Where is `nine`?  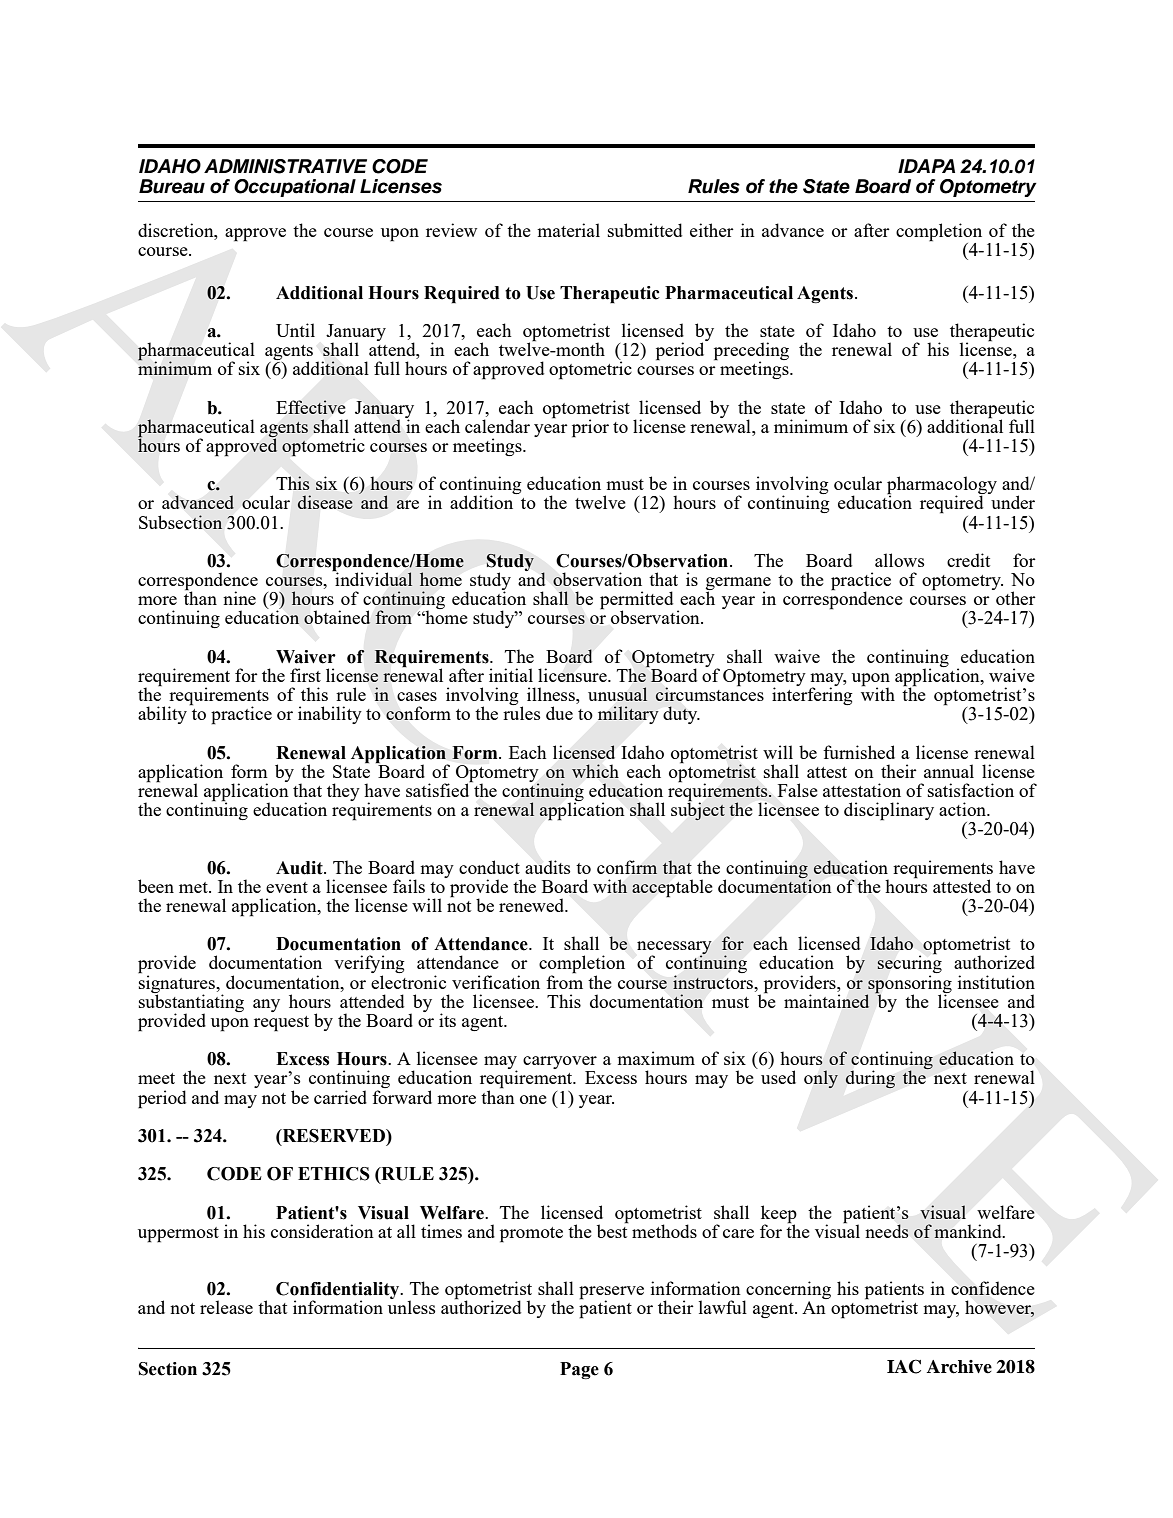
nine is located at coordinates (239, 598).
